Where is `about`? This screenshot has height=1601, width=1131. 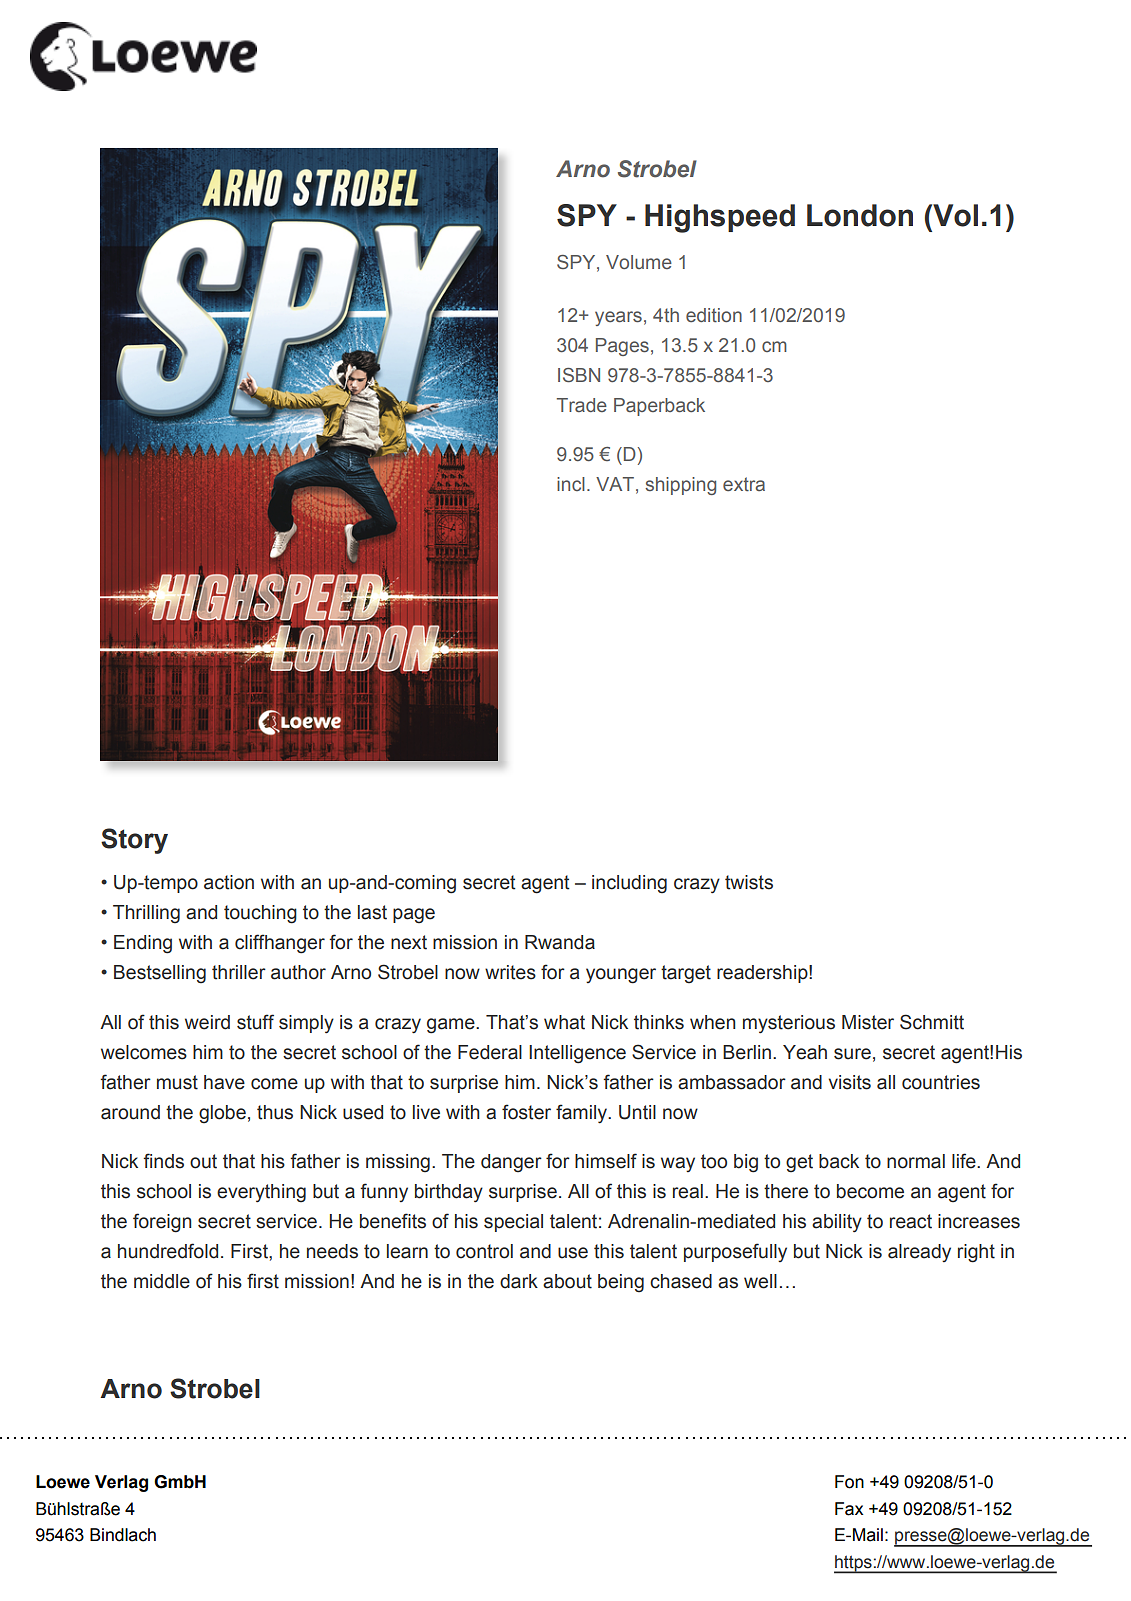 about is located at coordinates (567, 1281).
